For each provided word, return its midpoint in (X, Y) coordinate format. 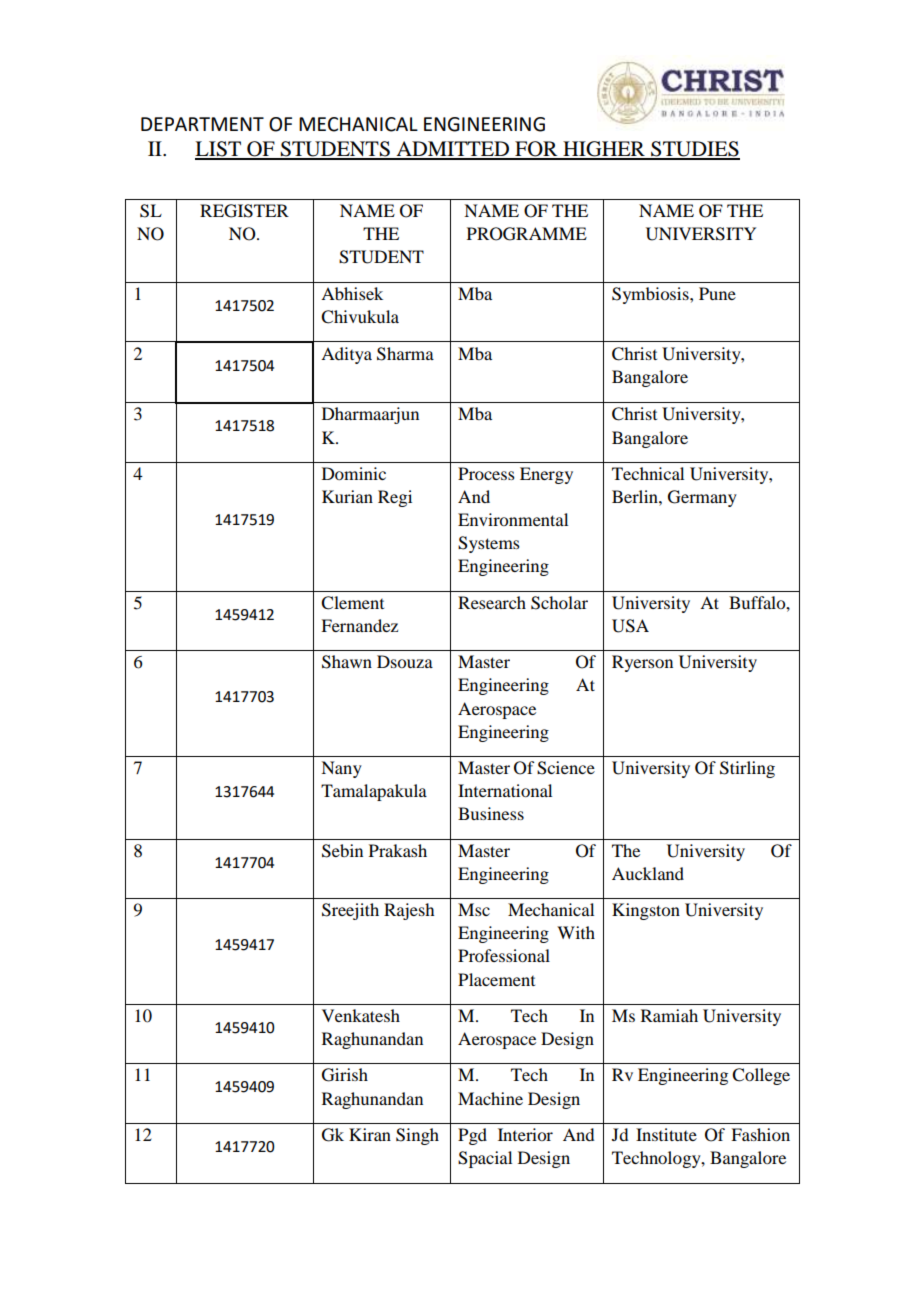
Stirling (747, 769)
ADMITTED (453, 150)
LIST (219, 150)
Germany (702, 498)
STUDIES (694, 150)
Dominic (354, 473)
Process (486, 473)
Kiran (370, 1134)
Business (491, 813)
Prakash (398, 850)
